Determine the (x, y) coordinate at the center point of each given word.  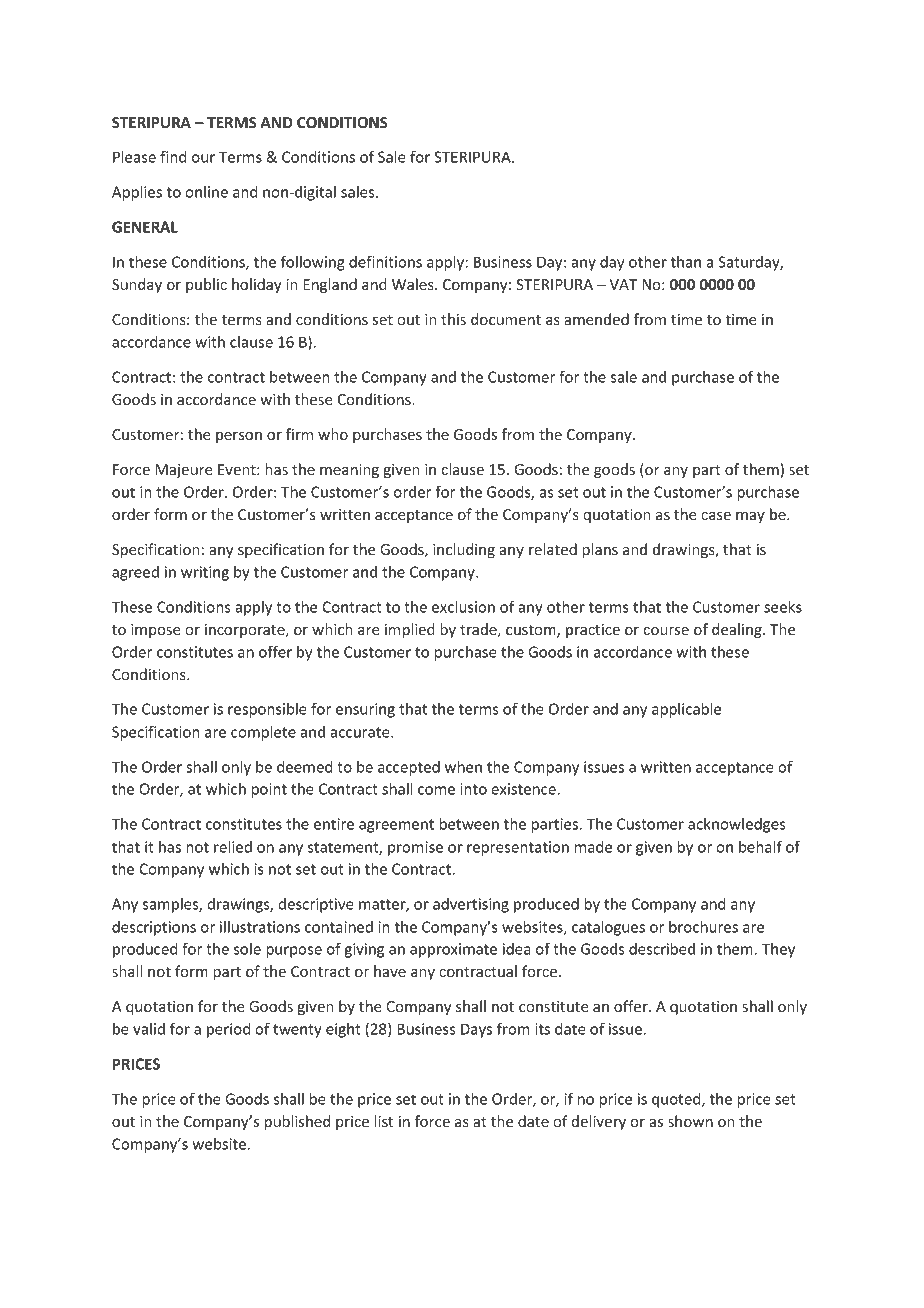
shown (690, 1121)
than (685, 262)
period (228, 1030)
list (384, 1121)
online (206, 192)
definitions (385, 261)
